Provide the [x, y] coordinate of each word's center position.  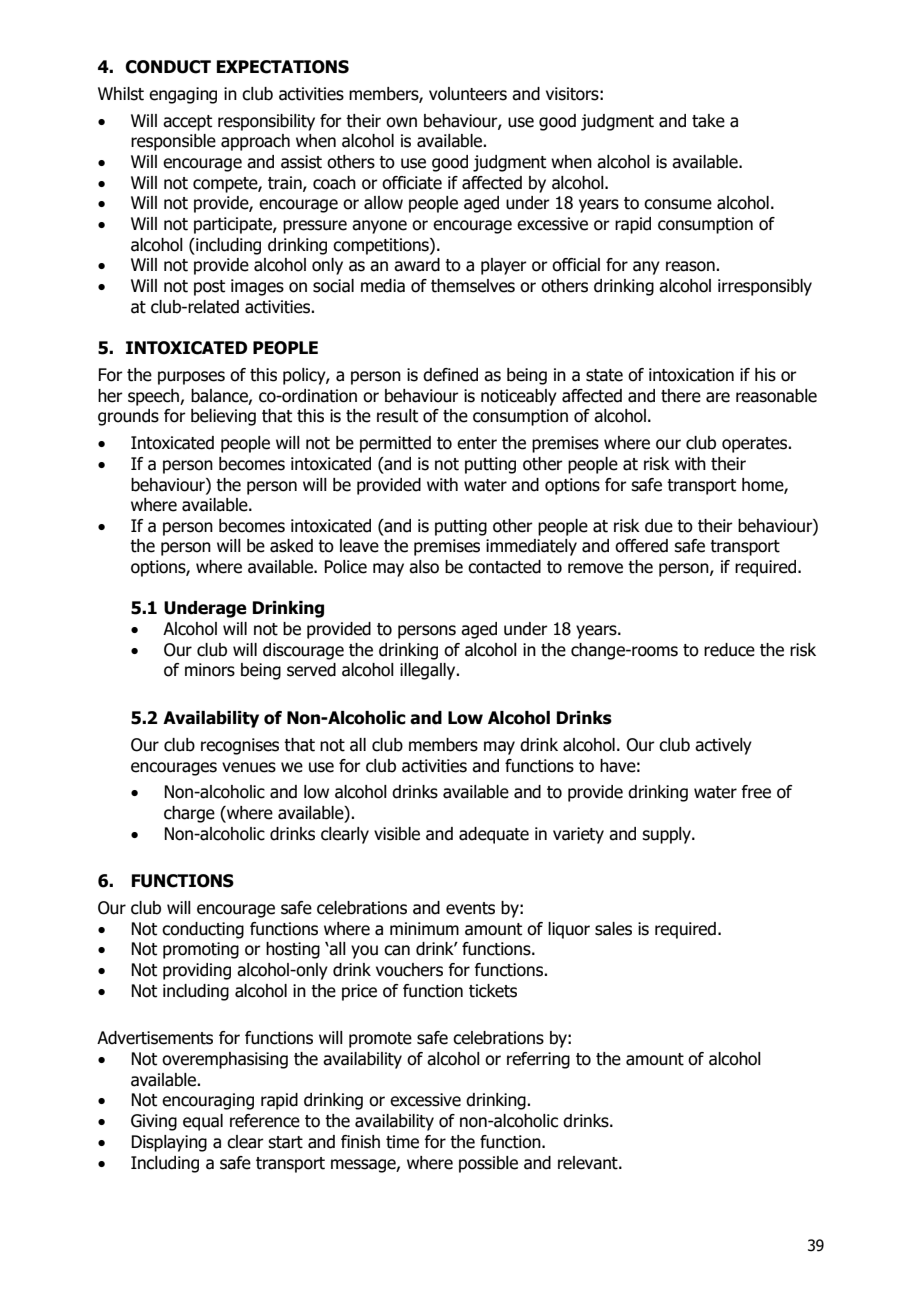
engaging [183, 95]
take [708, 121]
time [402, 1142]
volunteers [468, 94]
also [424, 567]
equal [203, 1122]
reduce [729, 650]
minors [210, 670]
